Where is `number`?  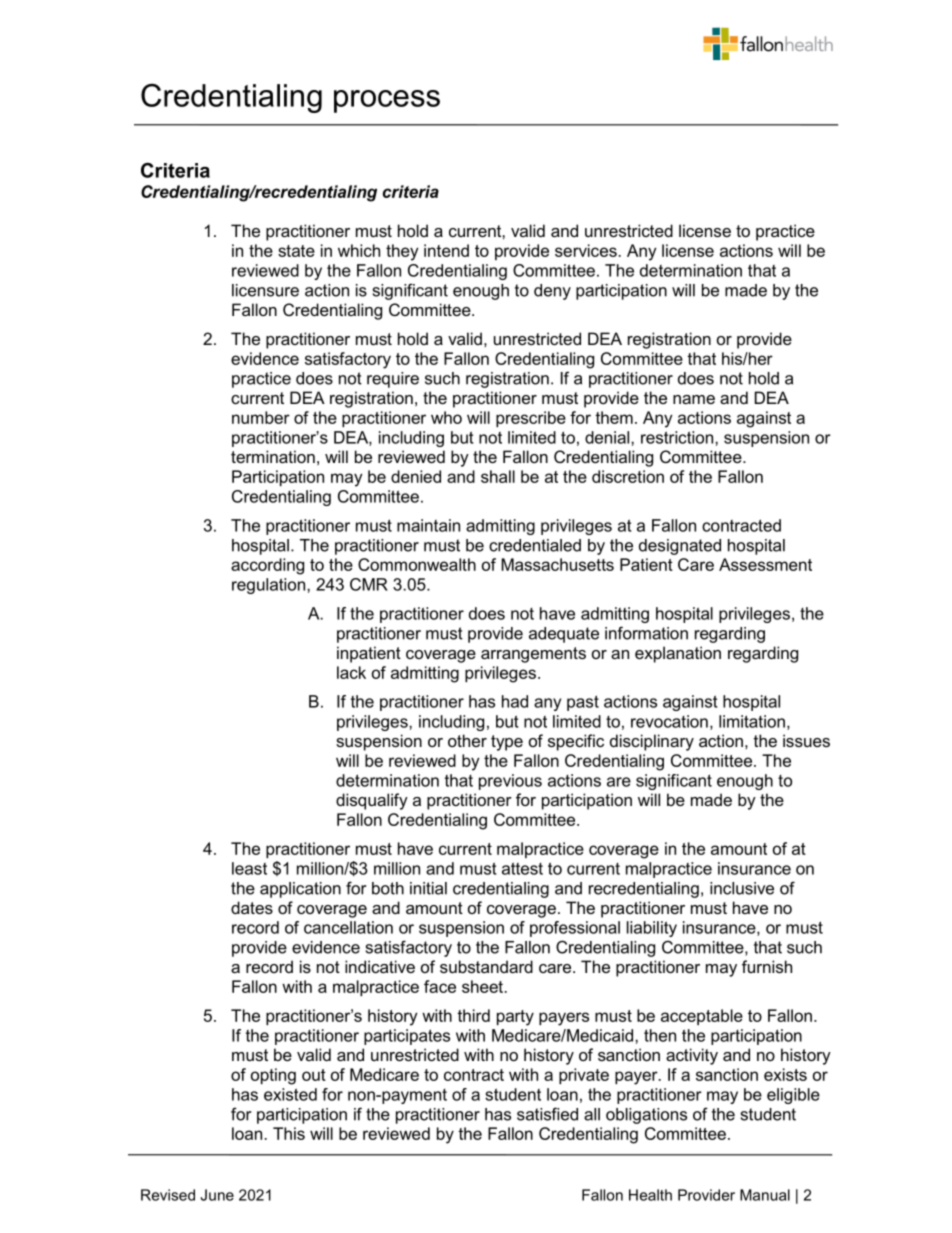
number is located at coordinates (261, 417).
